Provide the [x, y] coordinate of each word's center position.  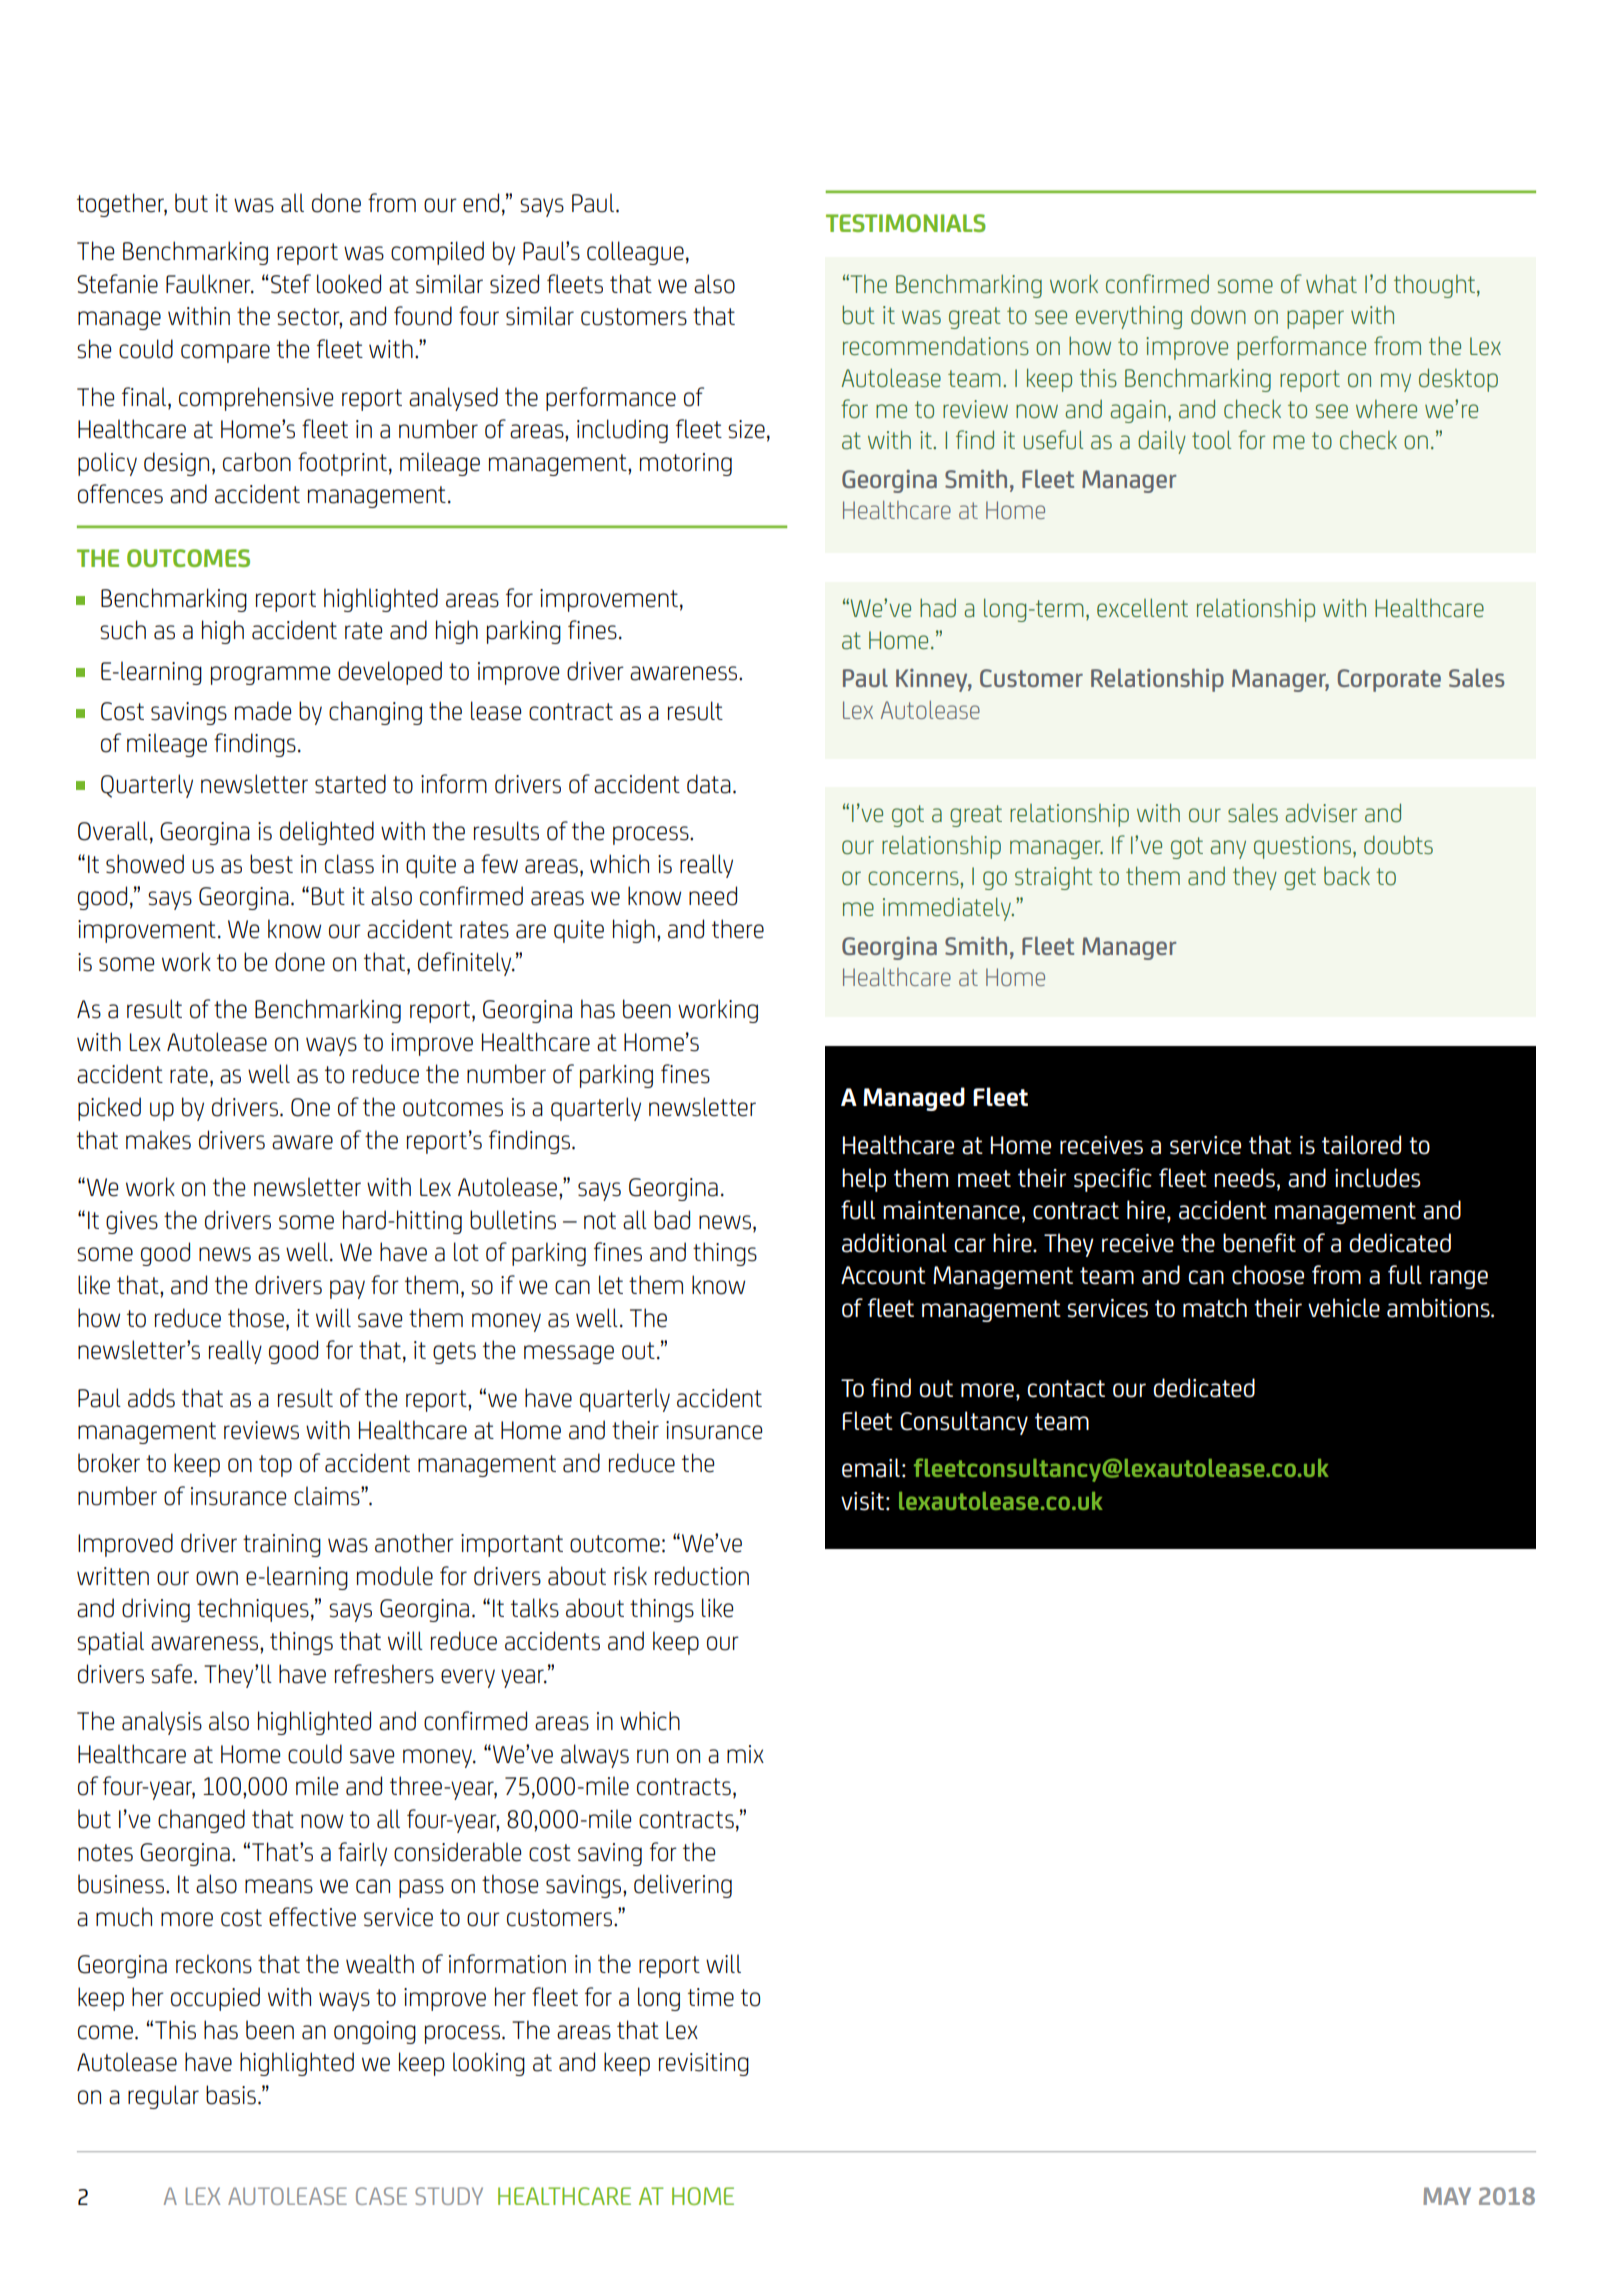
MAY [1447, 2196]
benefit [1259, 1243]
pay [347, 1289]
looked [349, 284]
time [711, 1997]
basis [231, 2095]
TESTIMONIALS [906, 223]
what [1331, 284]
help [864, 1180]
